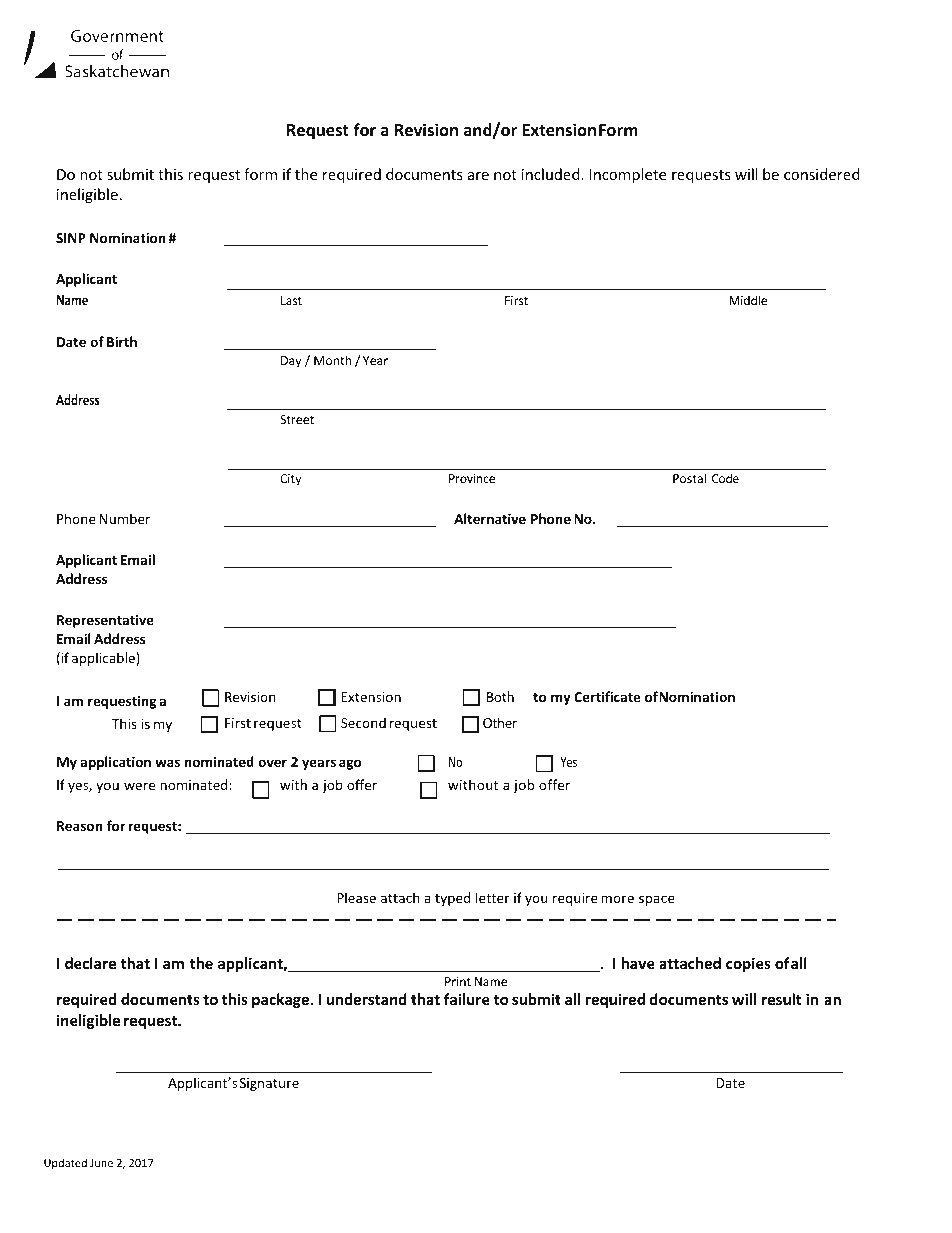 This page has width=952, height=1233. What do you see at coordinates (139, 786) in the page?
I see `were` at bounding box center [139, 786].
